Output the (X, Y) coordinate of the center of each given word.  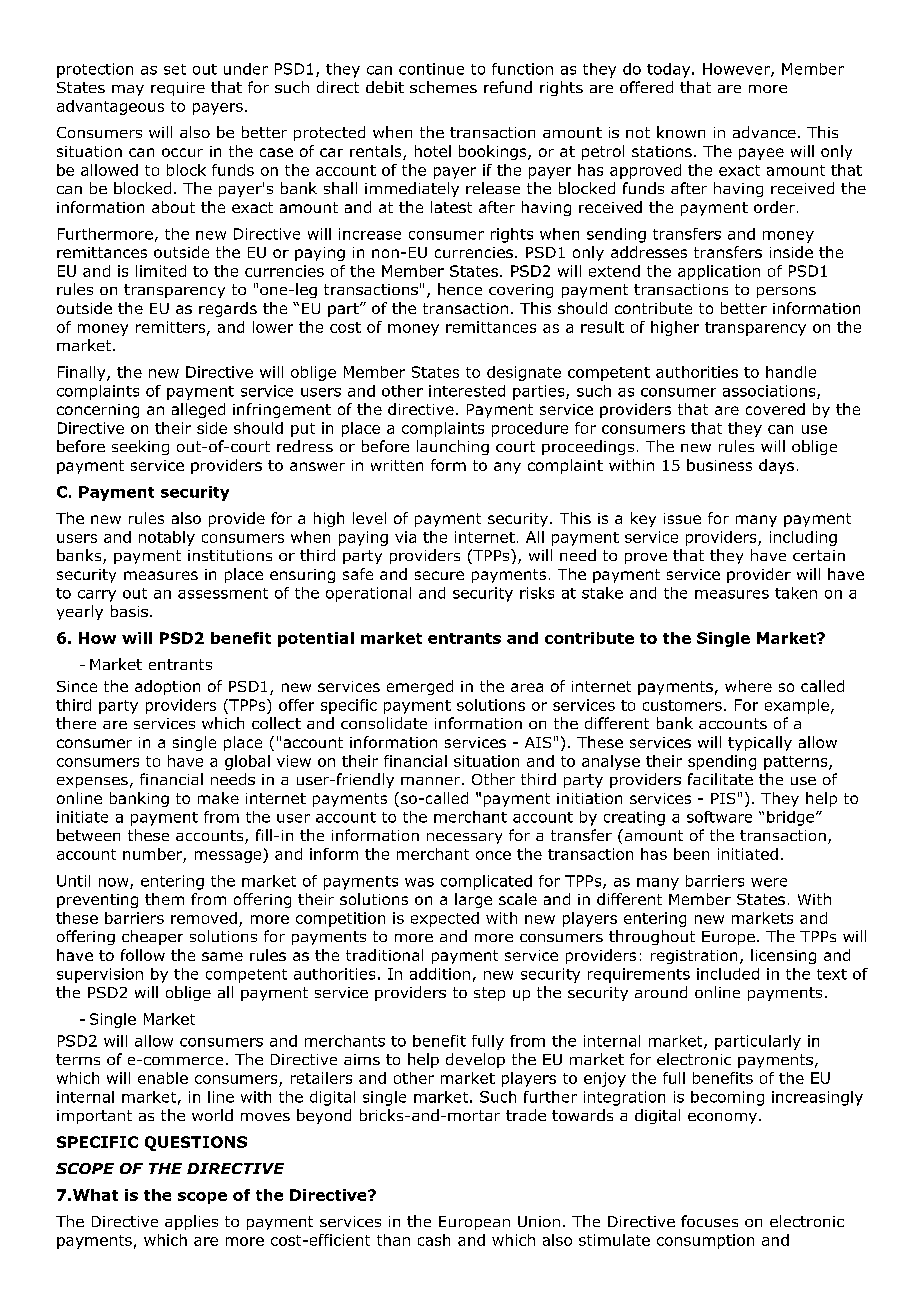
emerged (420, 687)
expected (445, 919)
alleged (198, 410)
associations (770, 392)
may (128, 90)
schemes (443, 87)
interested (467, 391)
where (748, 686)
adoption (167, 687)
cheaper (152, 937)
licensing (783, 956)
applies (191, 1222)
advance (764, 132)
